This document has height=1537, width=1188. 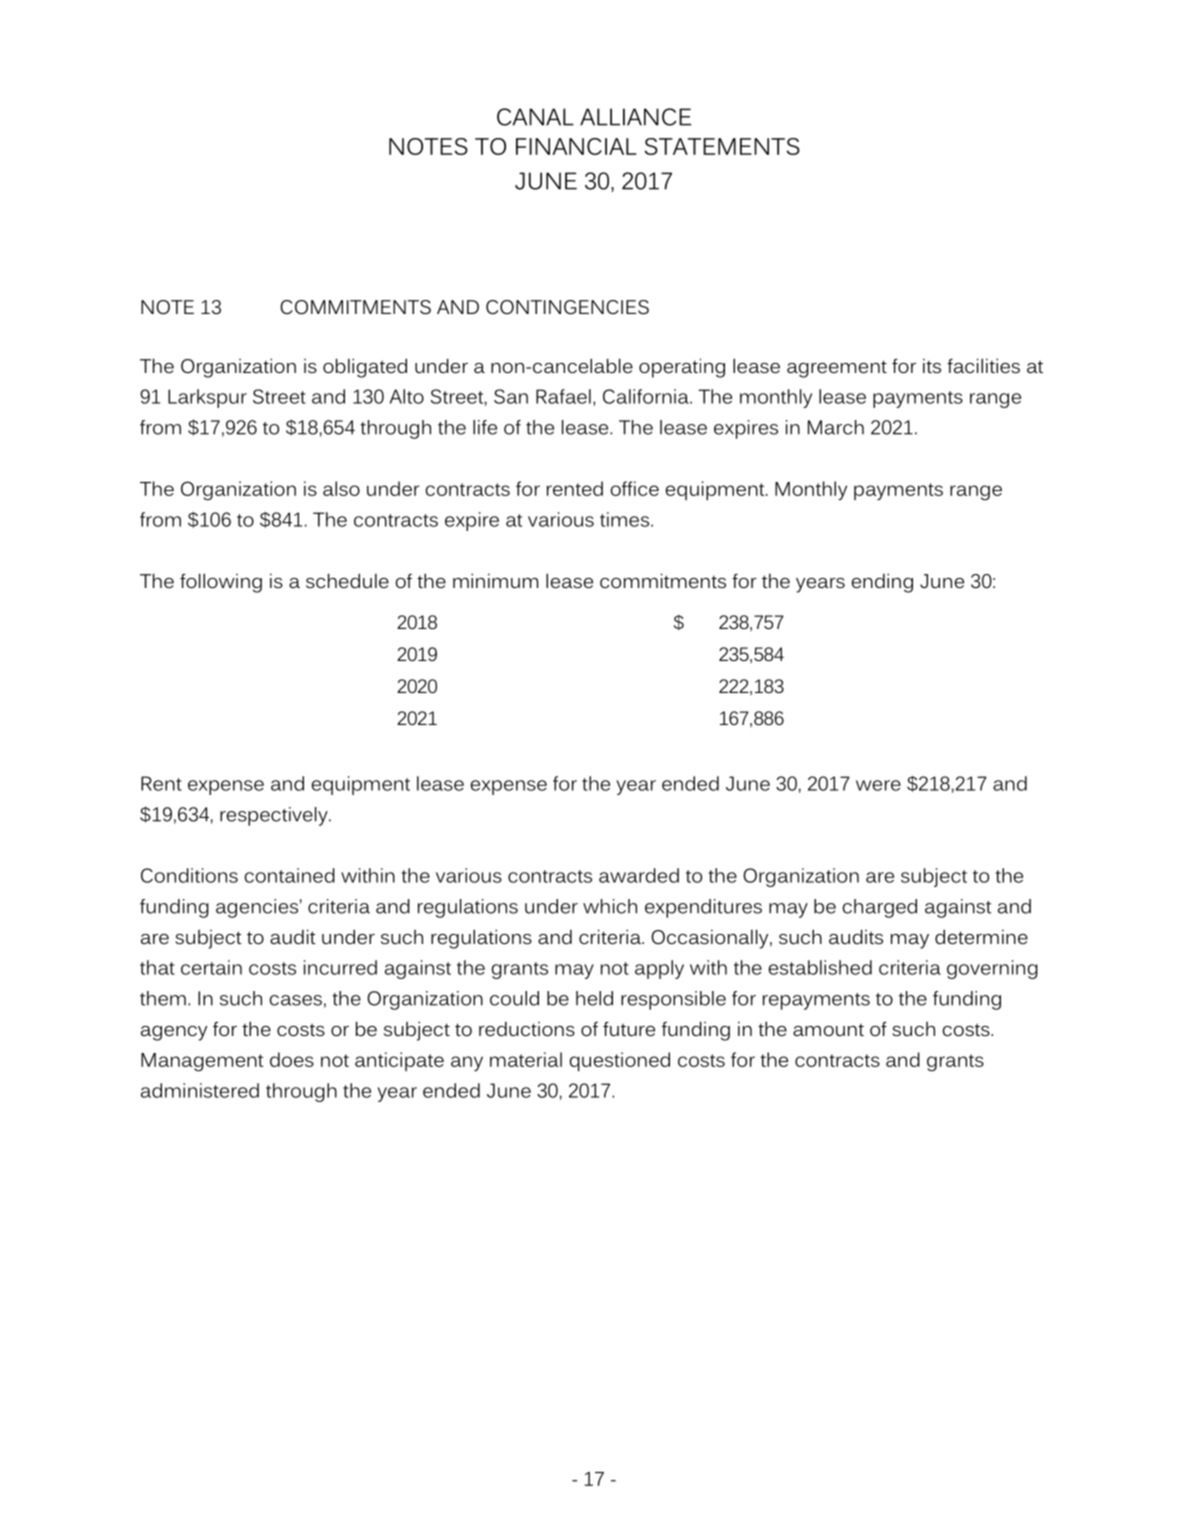 What do you see at coordinates (576, 146) in the document?
I see `FINANCIAL` at bounding box center [576, 146].
